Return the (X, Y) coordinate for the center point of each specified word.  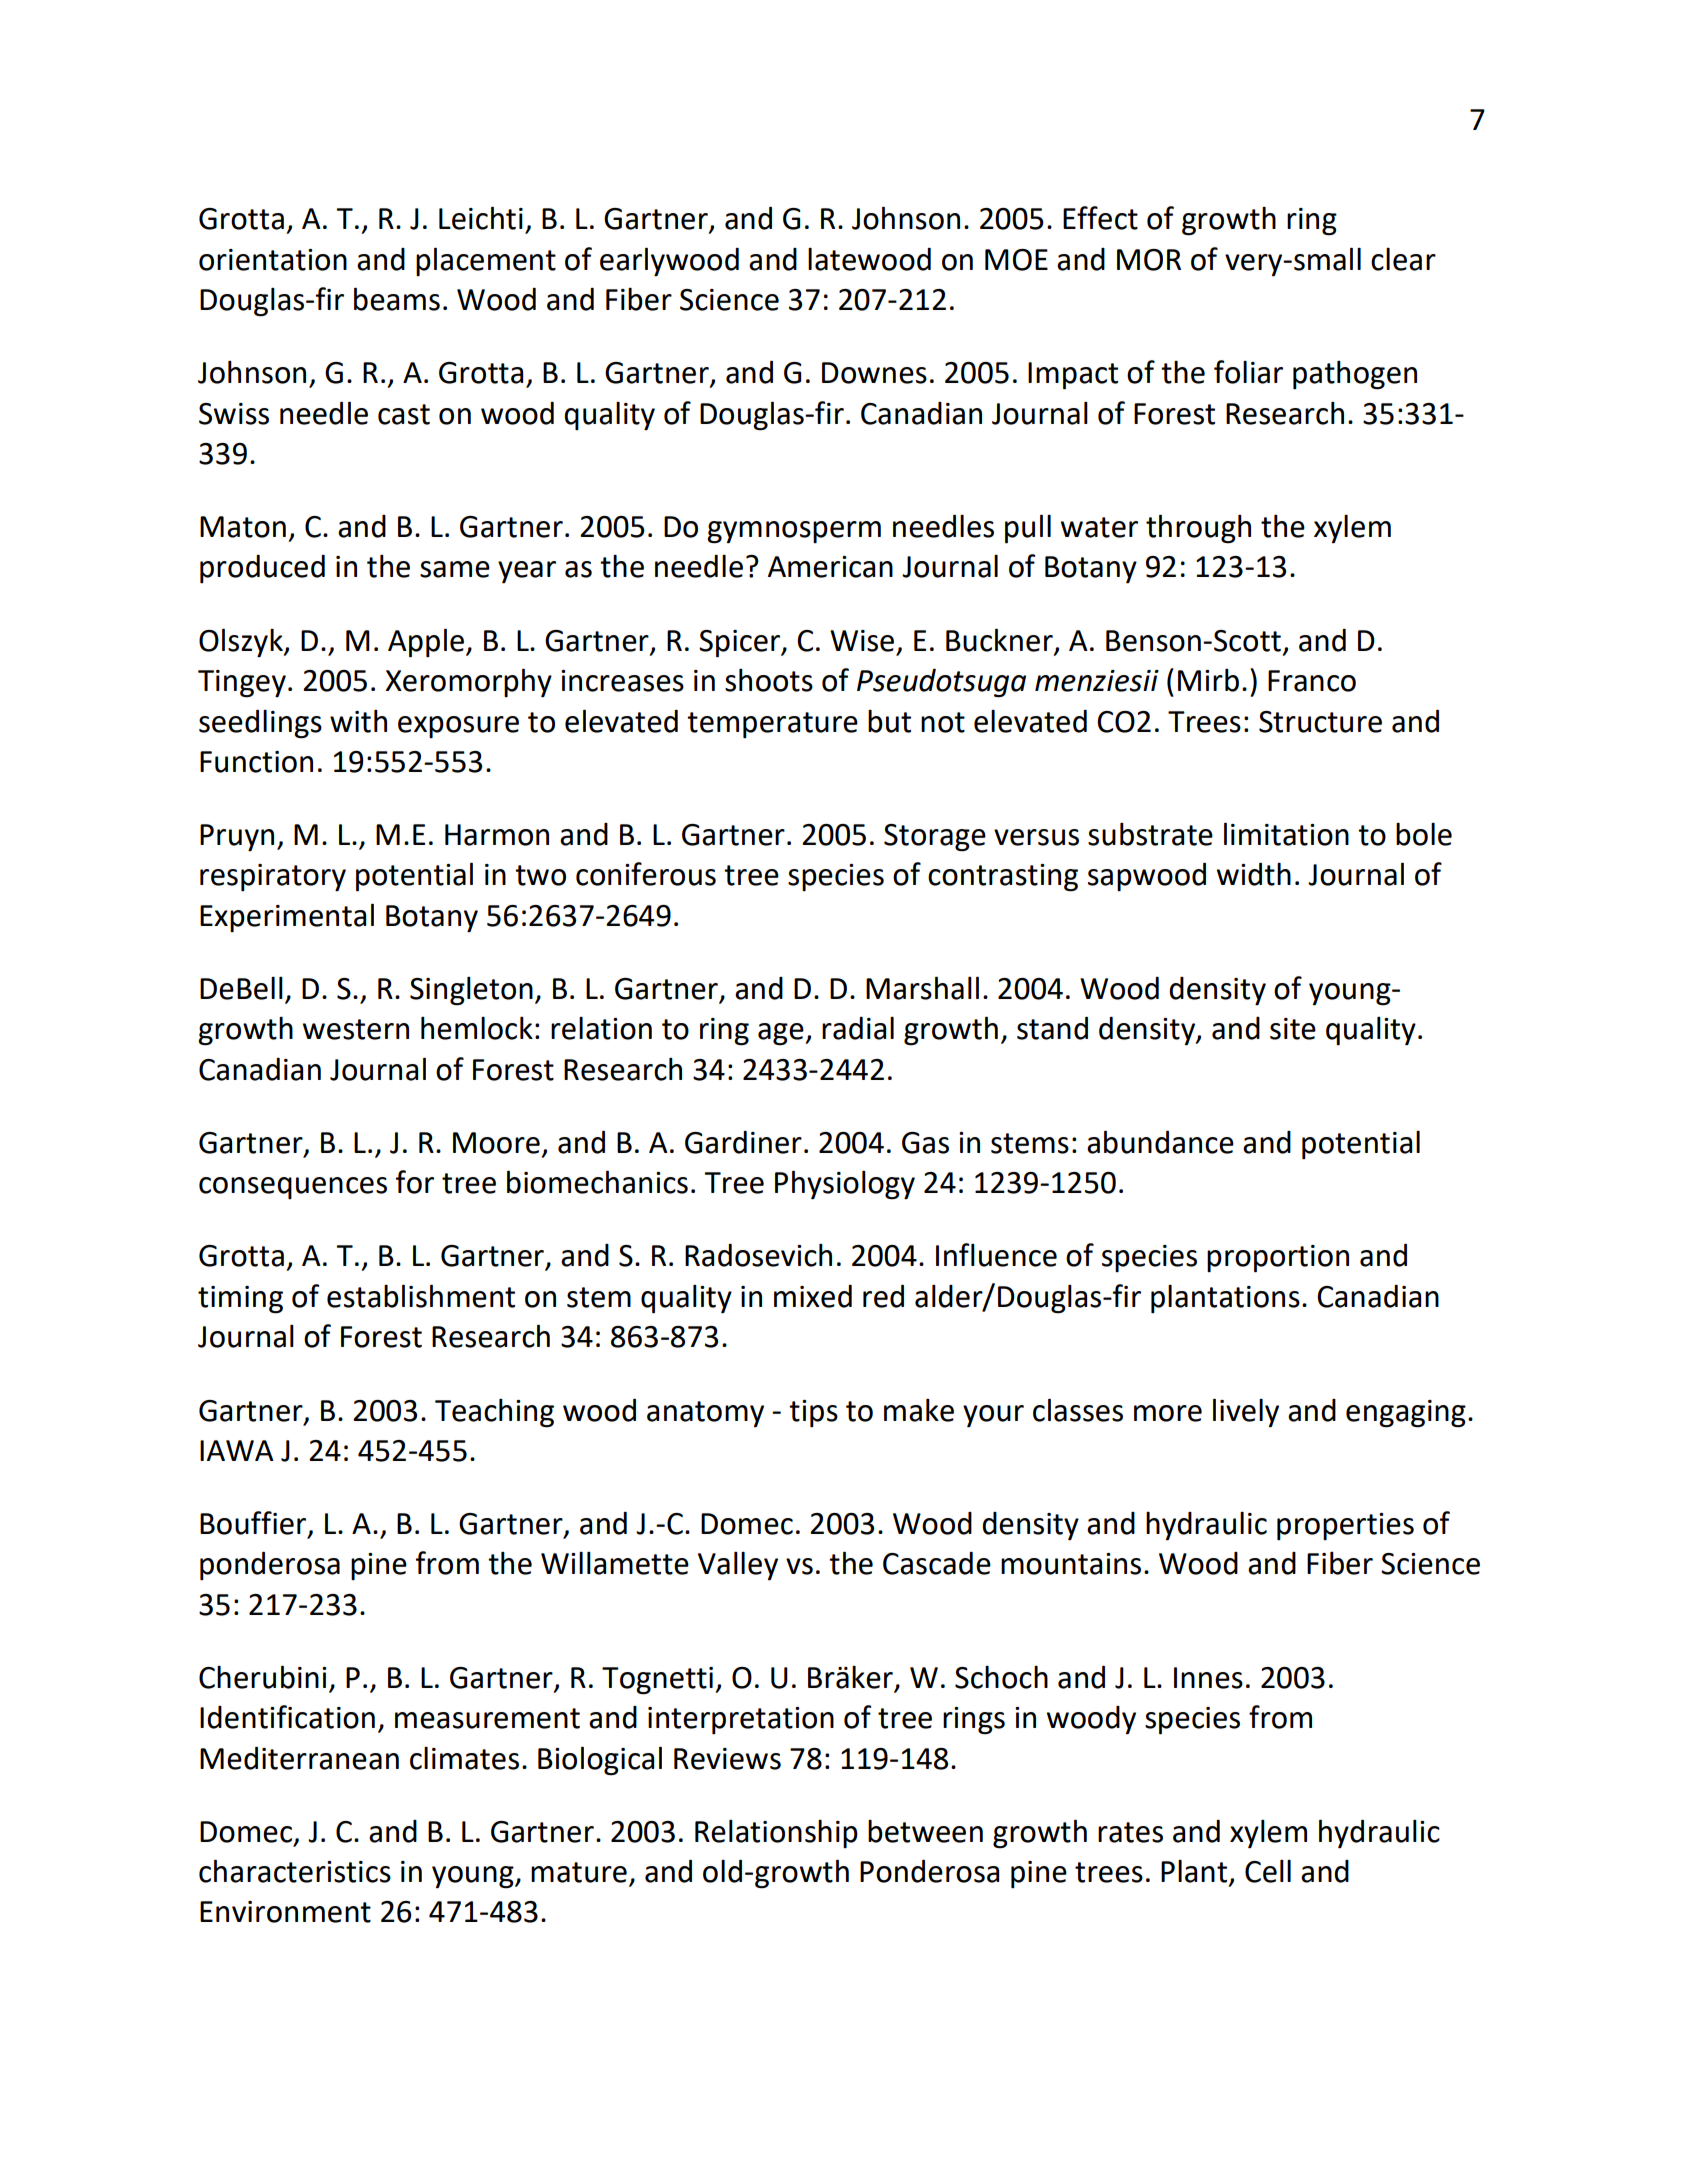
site (1293, 1029)
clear (1403, 259)
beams (397, 299)
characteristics (295, 1871)
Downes (874, 373)
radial (858, 1028)
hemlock (477, 1028)
